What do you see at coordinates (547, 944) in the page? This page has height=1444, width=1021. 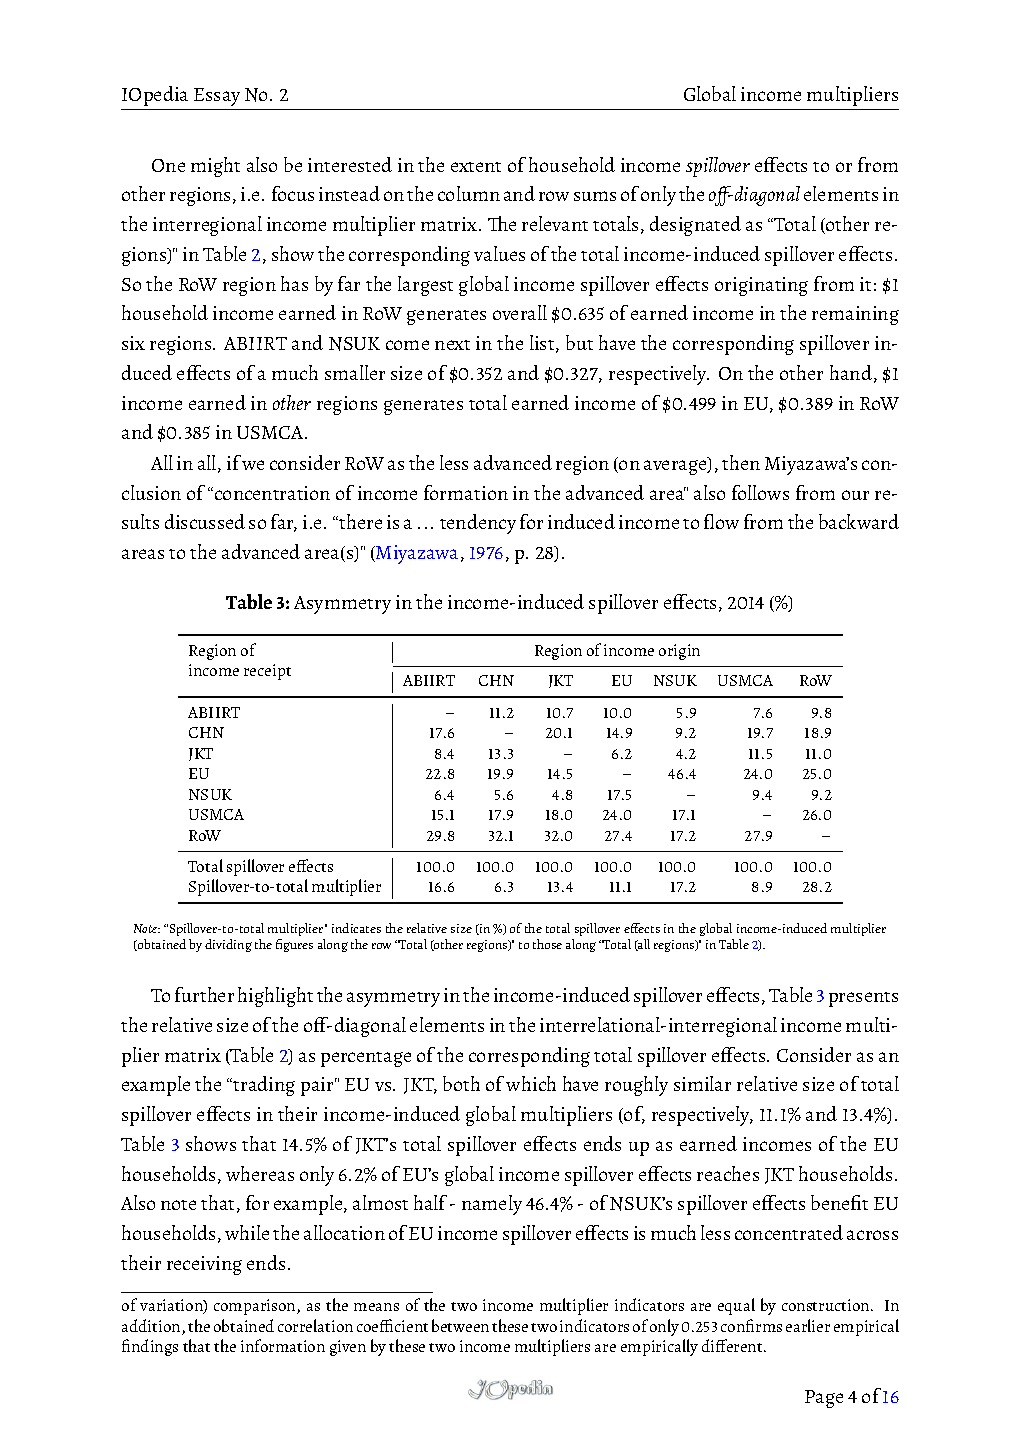 I see `those` at bounding box center [547, 944].
